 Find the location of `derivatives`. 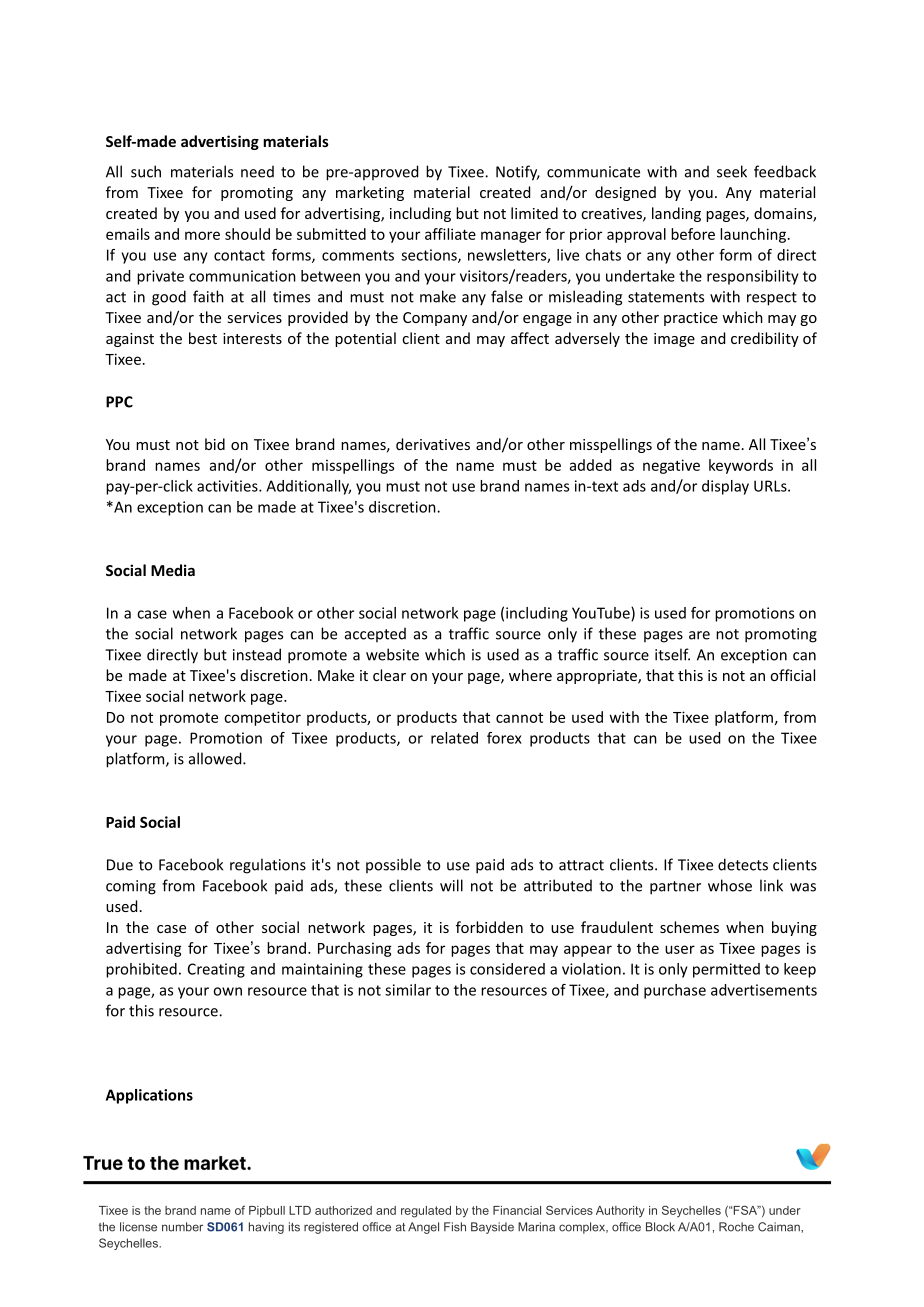

derivatives is located at coordinates (433, 444).
